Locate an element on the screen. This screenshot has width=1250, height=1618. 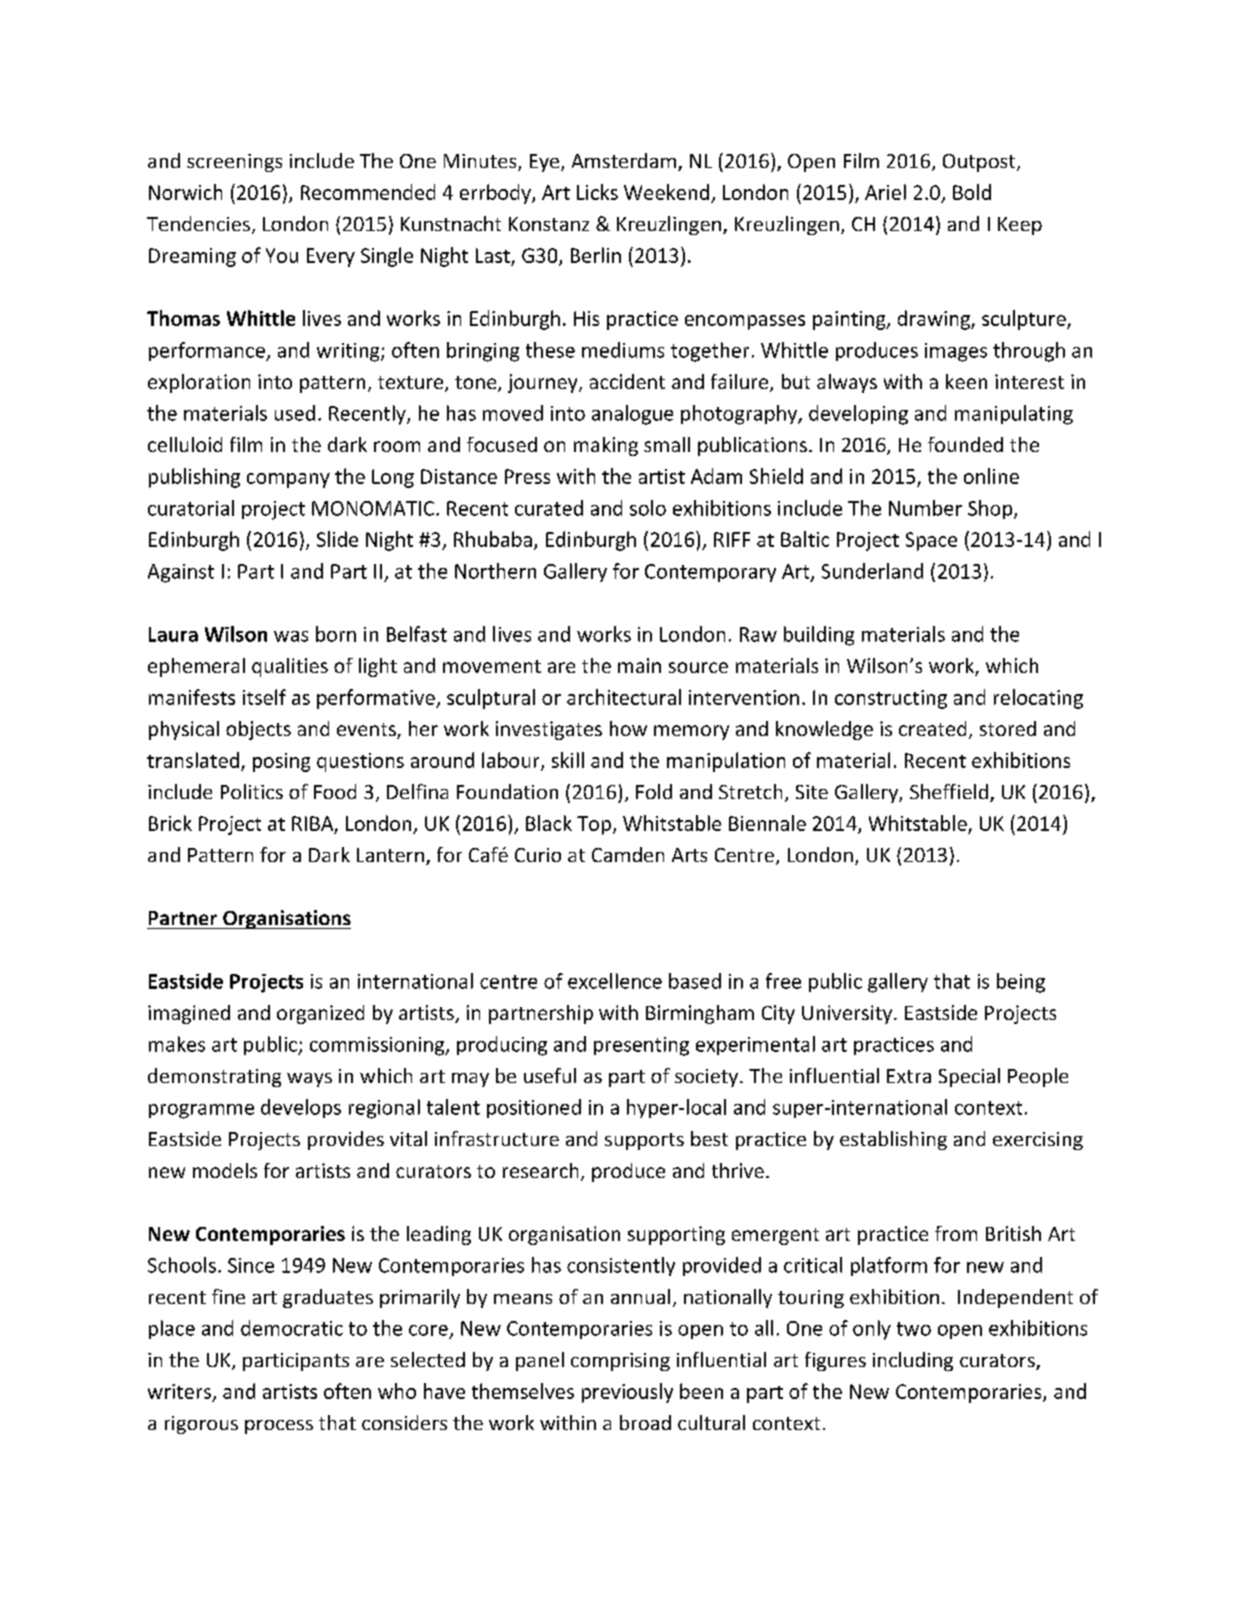
Licks is located at coordinates (597, 192).
